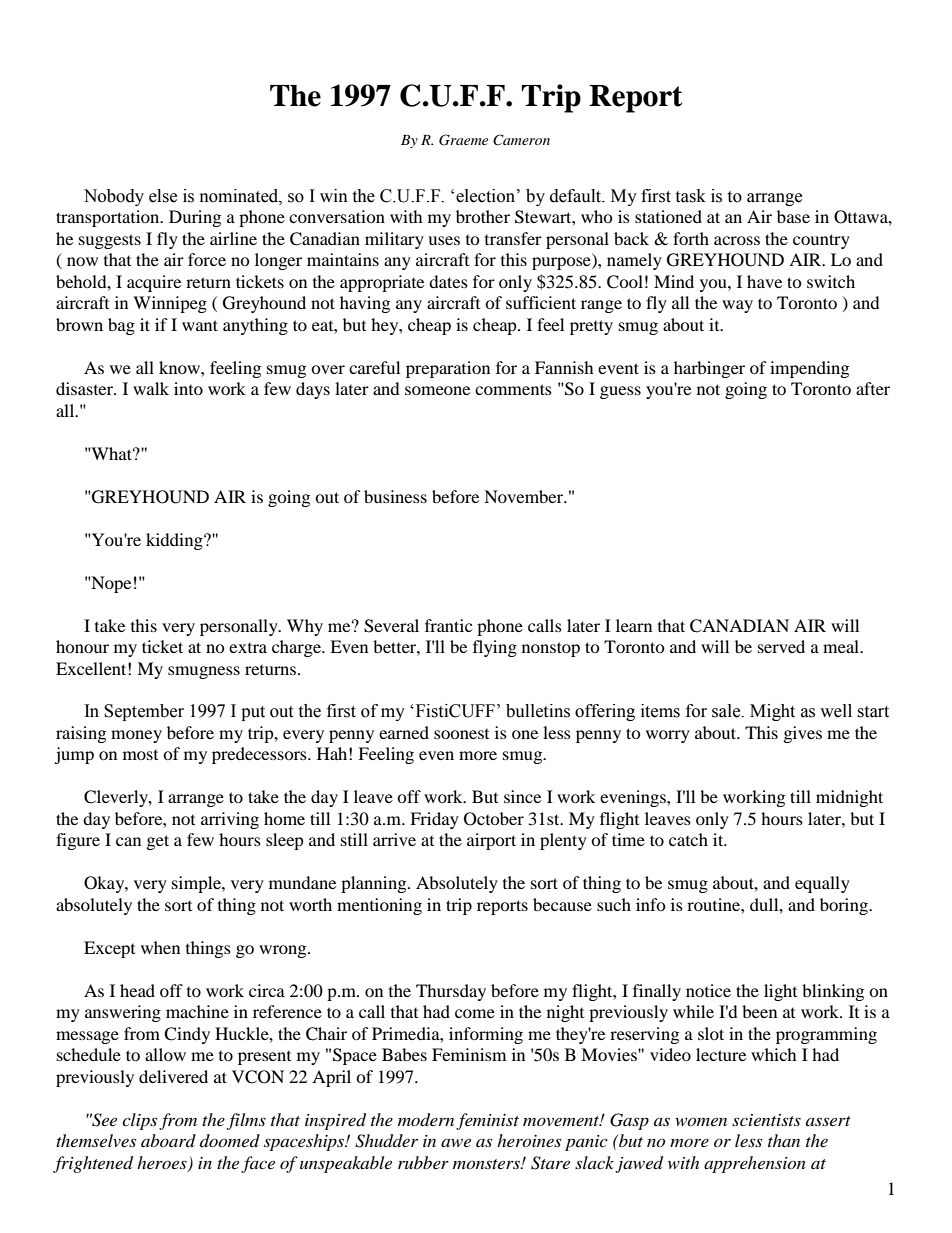  What do you see at coordinates (168, 1140) in the screenshot?
I see `aboard` at bounding box center [168, 1140].
